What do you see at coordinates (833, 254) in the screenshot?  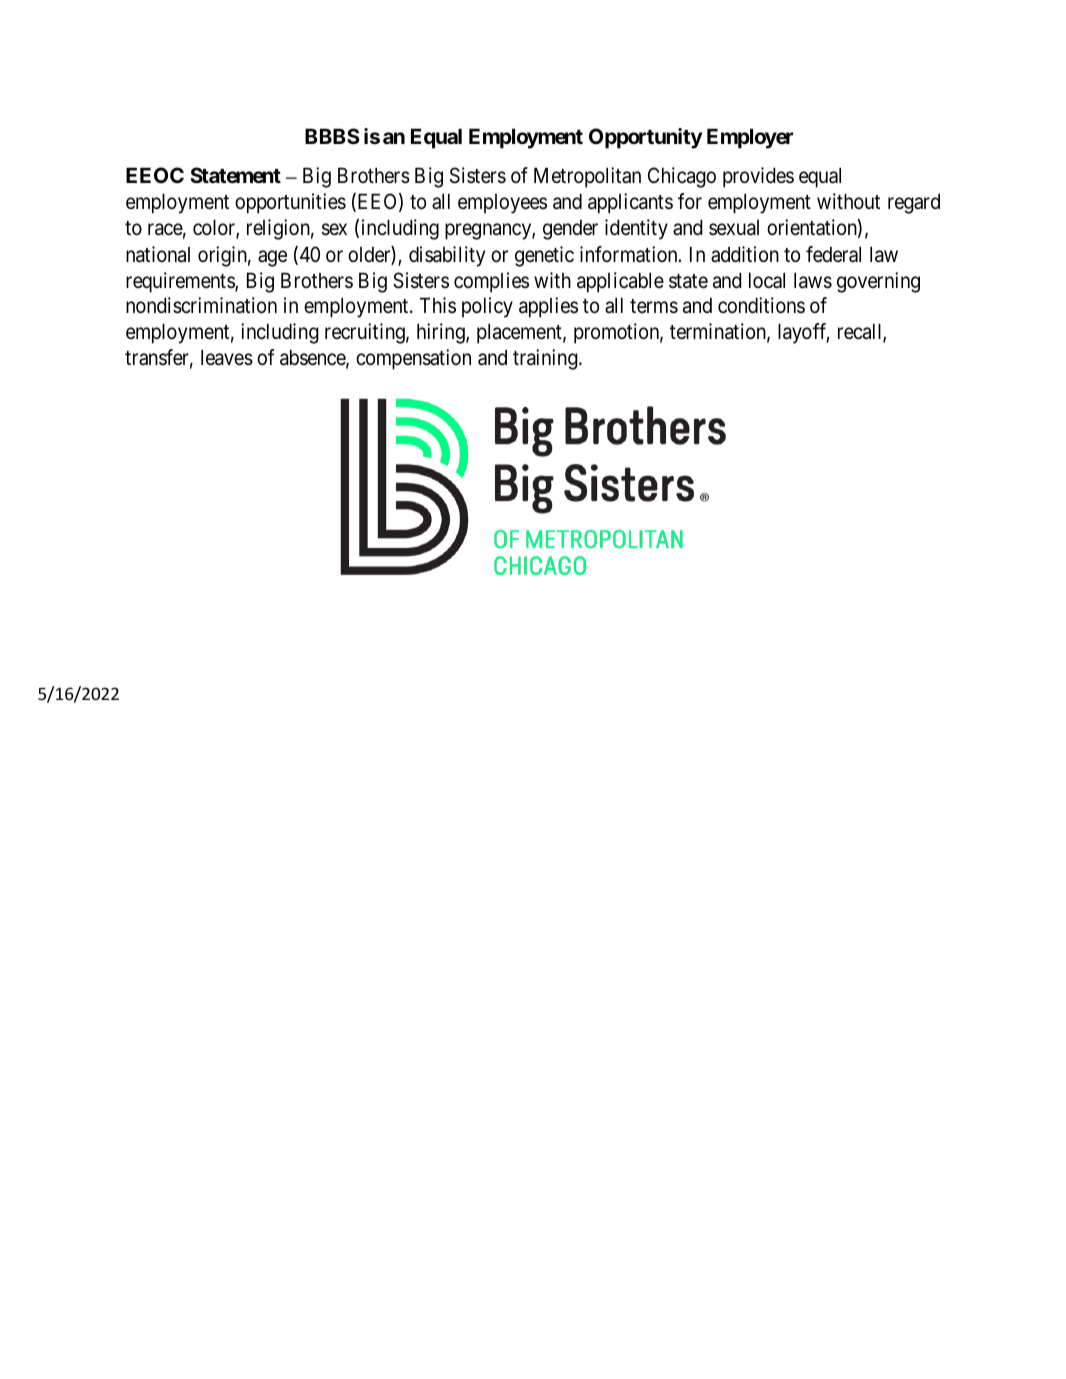 I see `federal` at bounding box center [833, 254].
